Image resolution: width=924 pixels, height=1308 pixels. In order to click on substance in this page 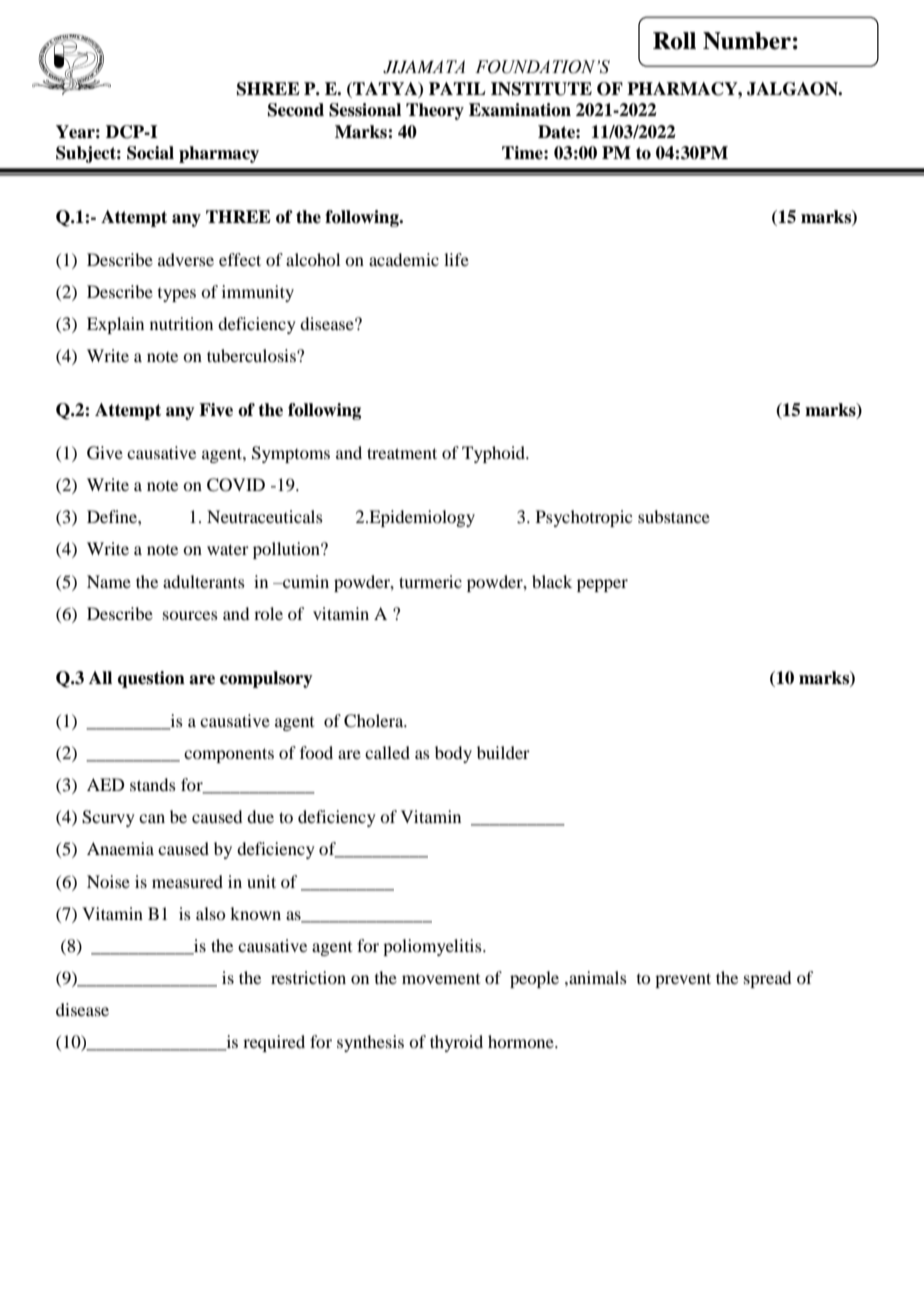, I will do `click(674, 516)`.
